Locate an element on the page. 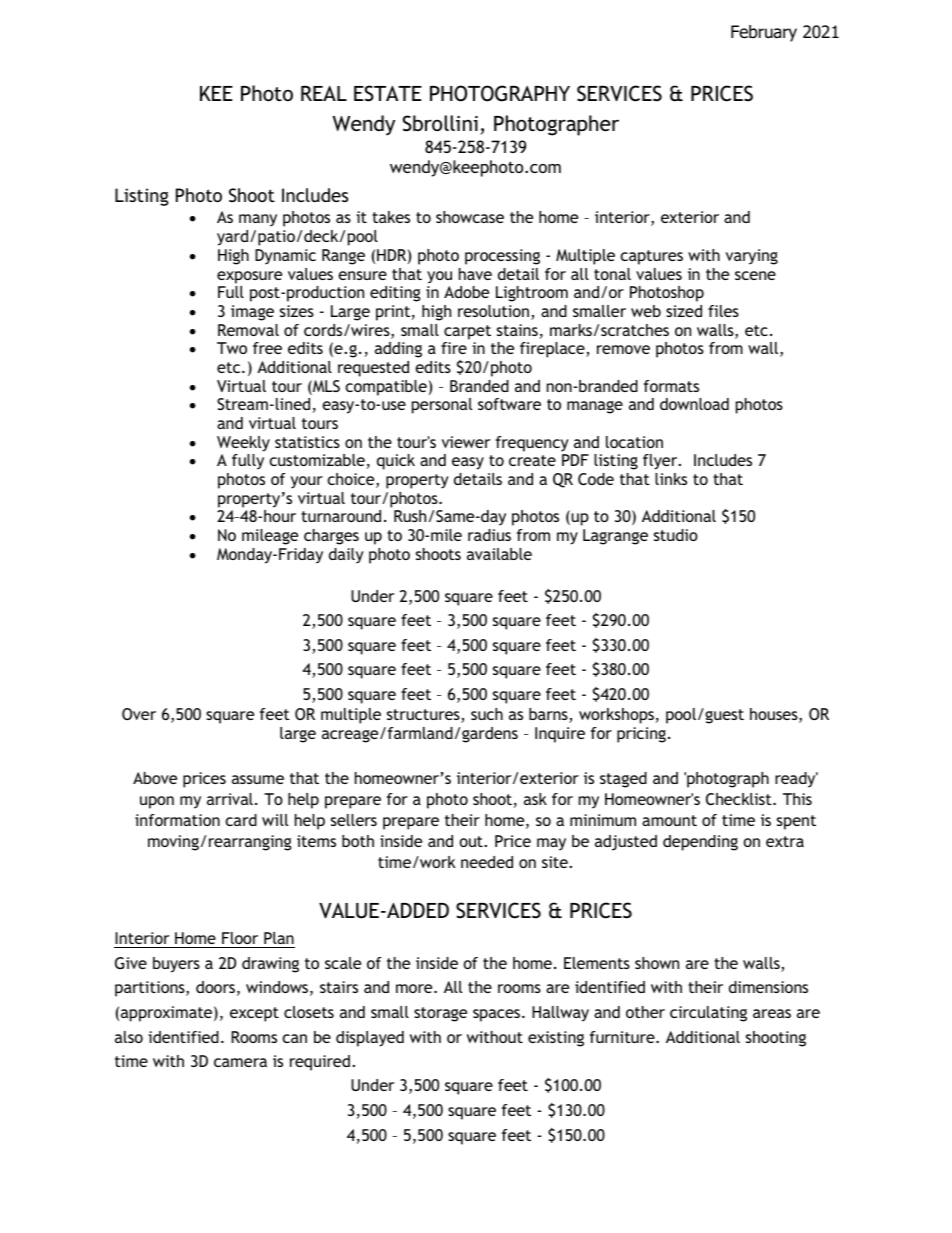  needed is located at coordinates (487, 862).
